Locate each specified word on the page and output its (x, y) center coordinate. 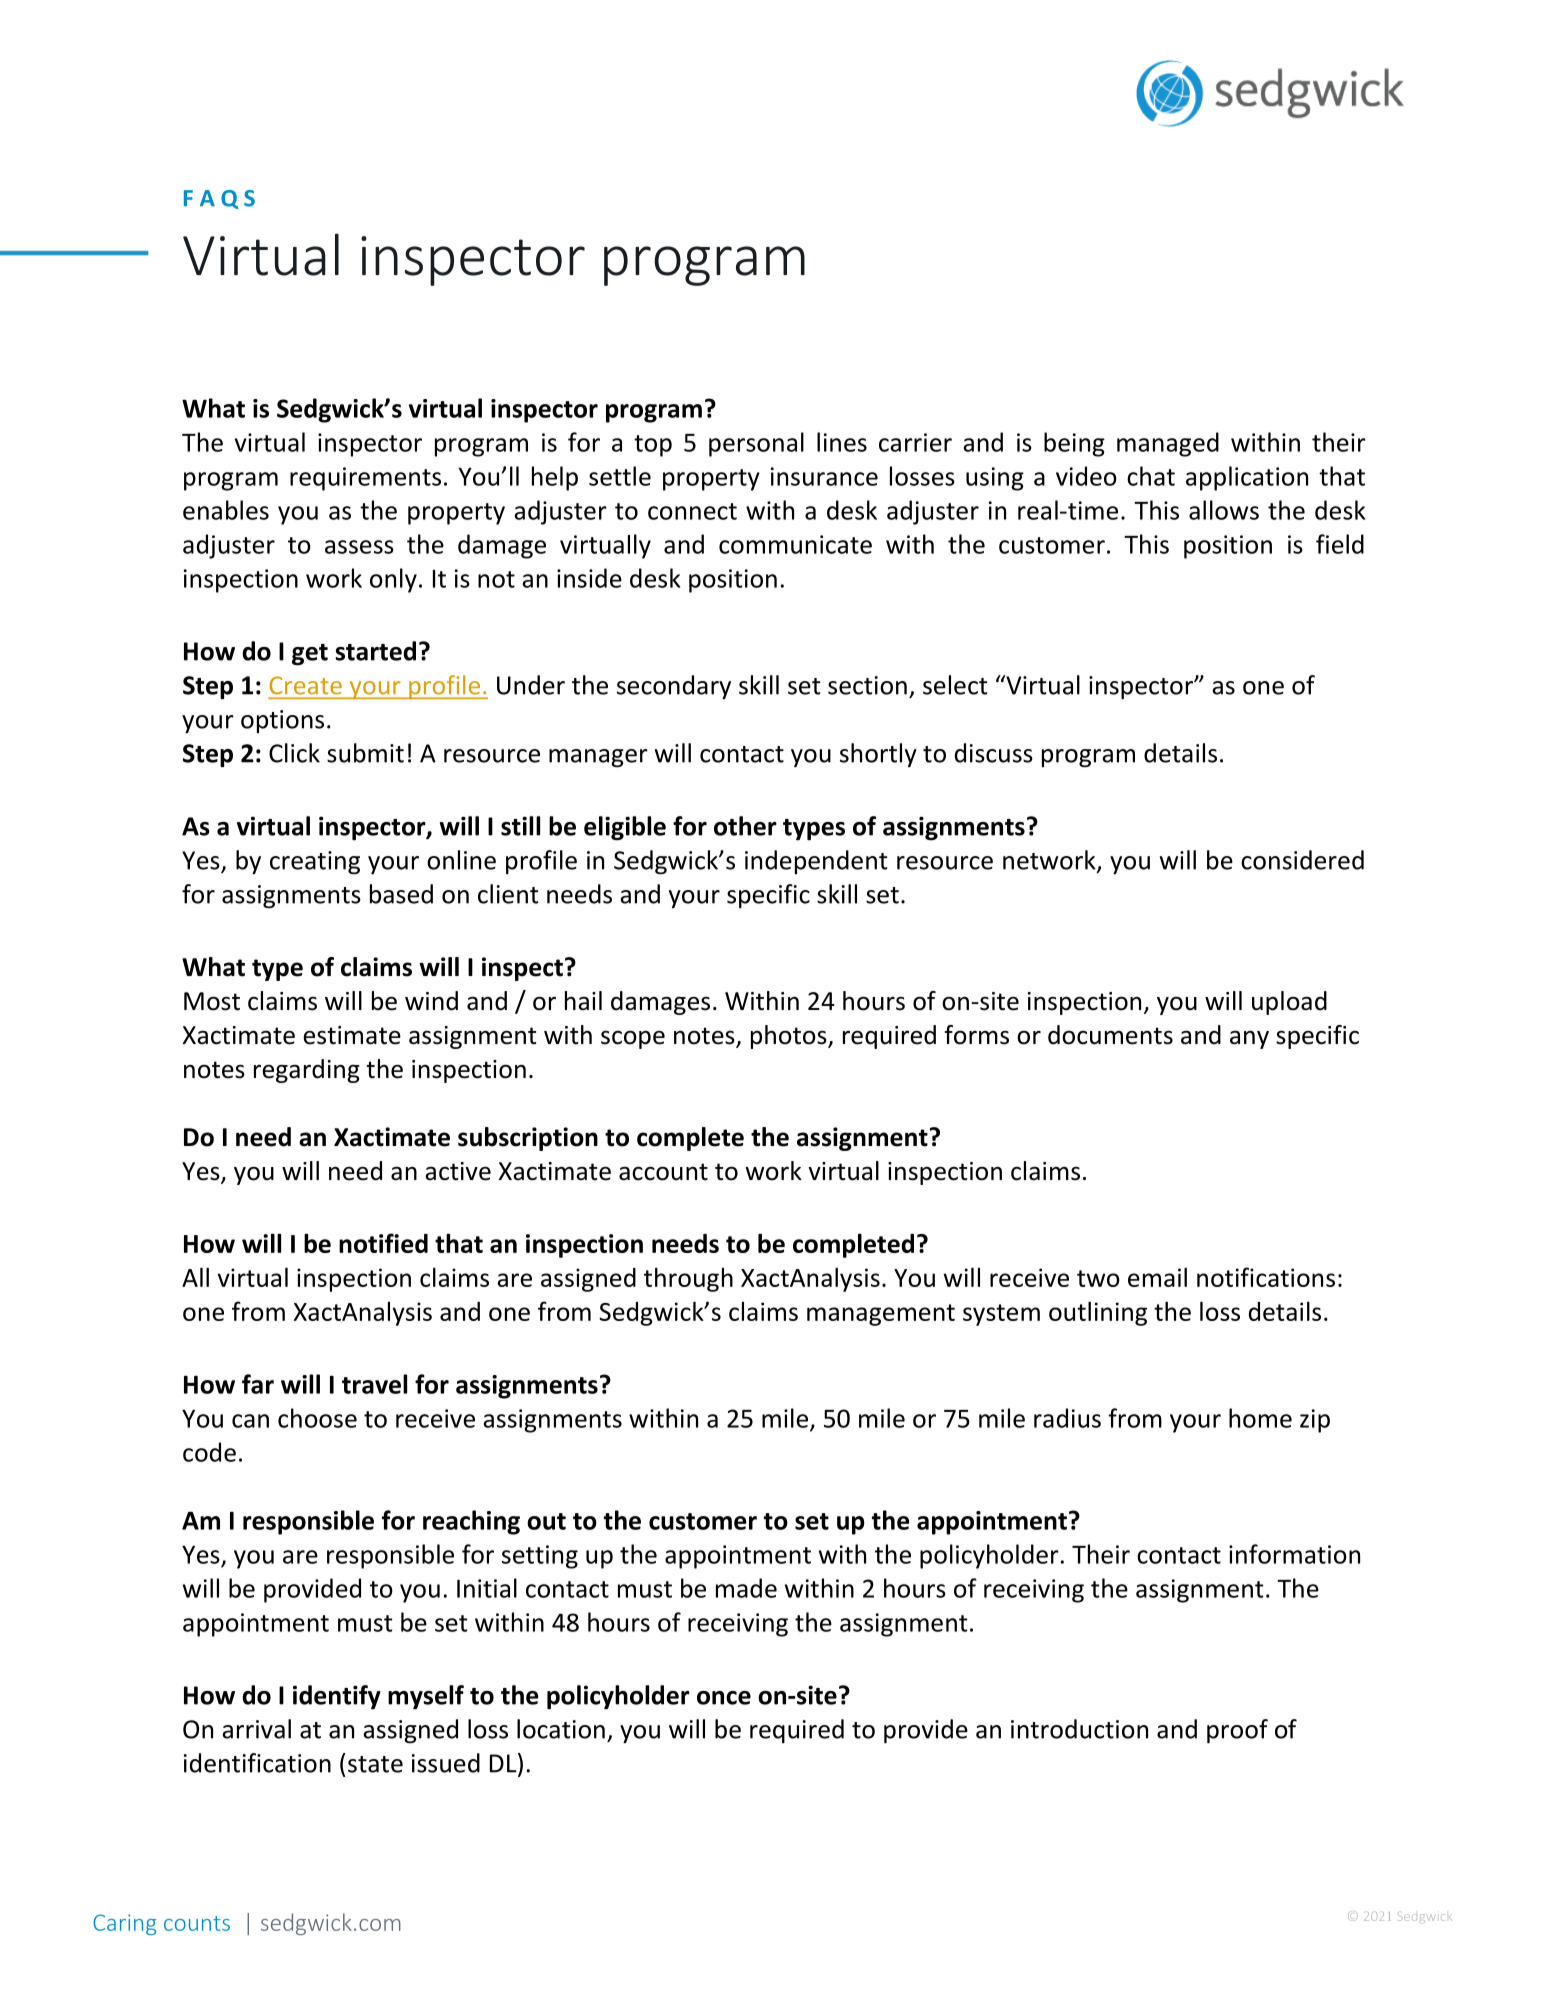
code (209, 1452)
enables (226, 510)
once (724, 1698)
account (663, 1172)
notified (383, 1243)
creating (315, 863)
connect (692, 511)
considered (1302, 860)
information (1294, 1554)
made (746, 1588)
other (745, 826)
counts (197, 1923)
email (1157, 1277)
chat (1151, 476)
